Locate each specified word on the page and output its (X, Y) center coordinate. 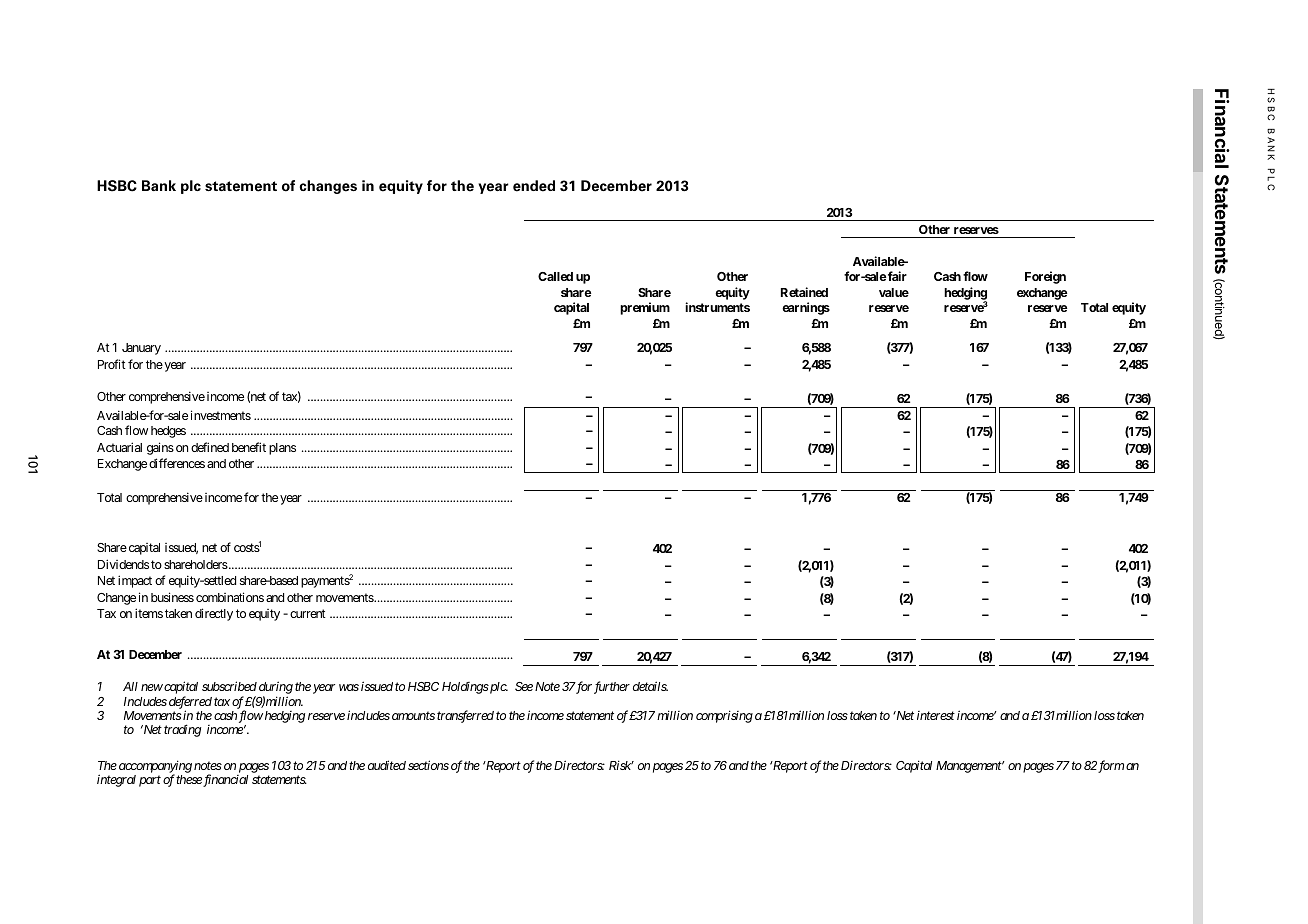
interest (936, 715)
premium (645, 308)
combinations (230, 597)
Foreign (1045, 277)
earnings (806, 308)
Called (555, 276)
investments (221, 415)
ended (534, 186)
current (308, 613)
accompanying (155, 768)
